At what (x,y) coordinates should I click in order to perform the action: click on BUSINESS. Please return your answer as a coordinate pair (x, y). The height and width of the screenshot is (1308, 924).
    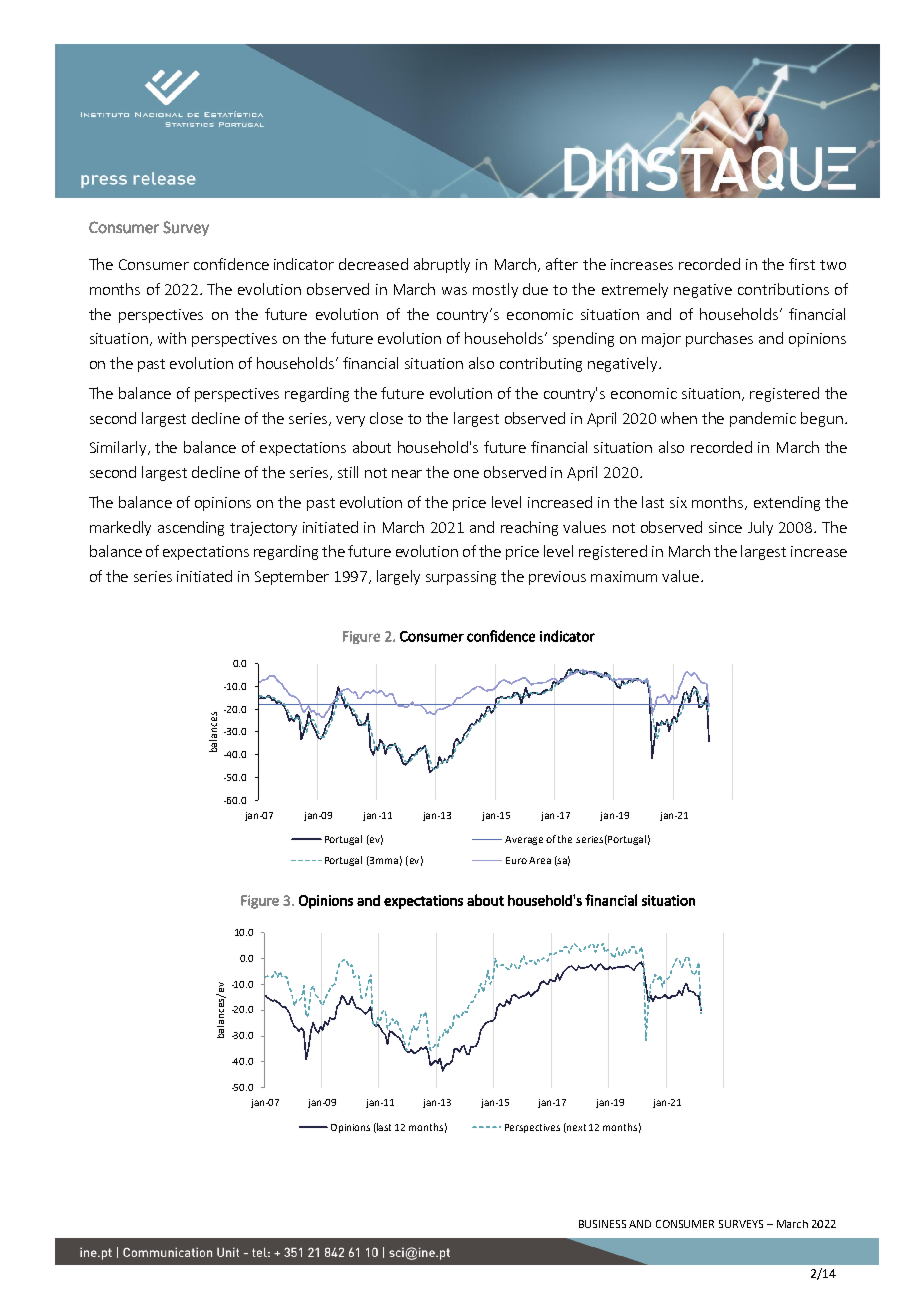
    Looking at the image, I should click on (602, 1224).
